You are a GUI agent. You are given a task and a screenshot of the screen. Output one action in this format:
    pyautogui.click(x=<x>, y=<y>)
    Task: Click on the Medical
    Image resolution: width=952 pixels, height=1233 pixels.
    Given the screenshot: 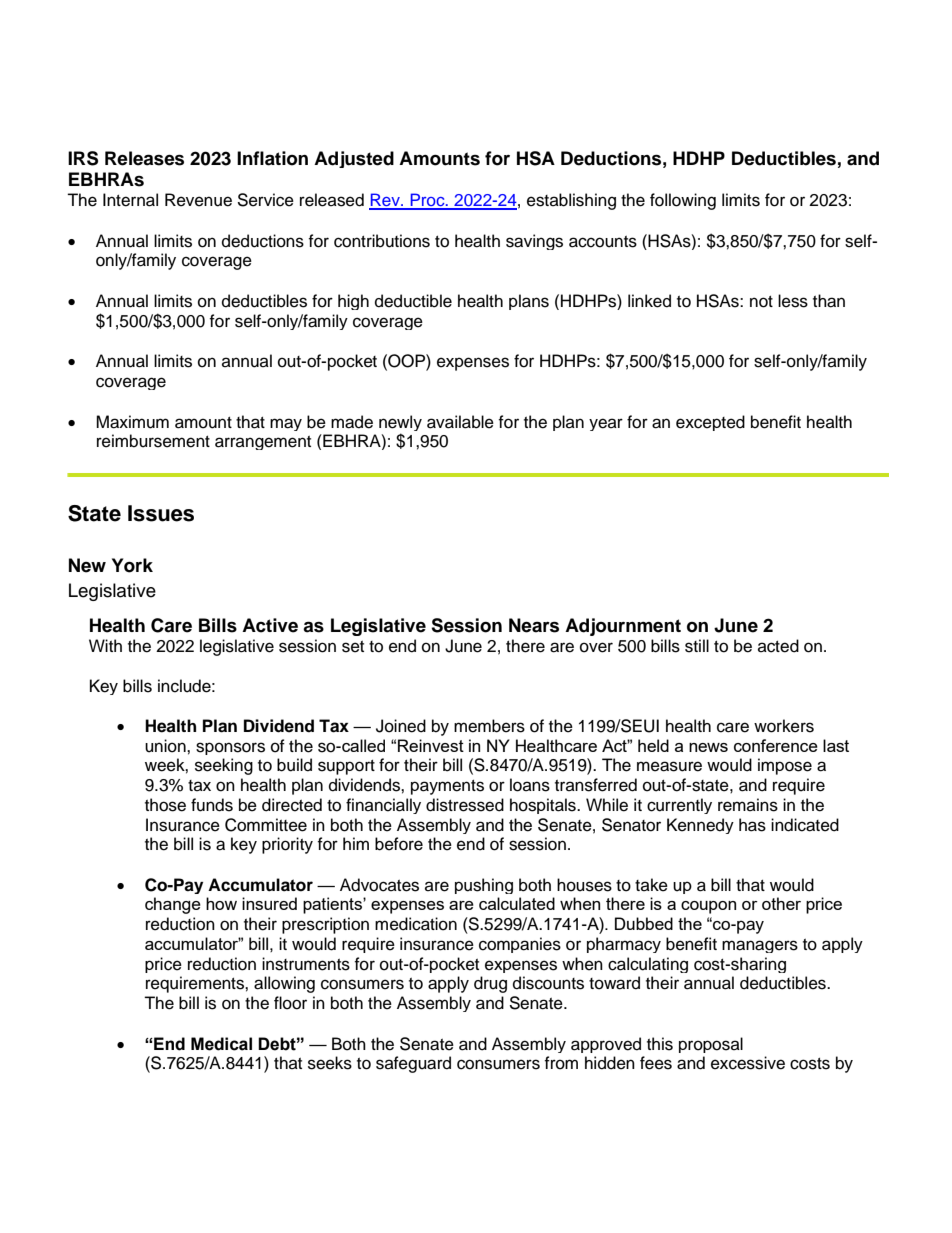 What is the action you would take?
    pyautogui.click(x=221, y=1044)
